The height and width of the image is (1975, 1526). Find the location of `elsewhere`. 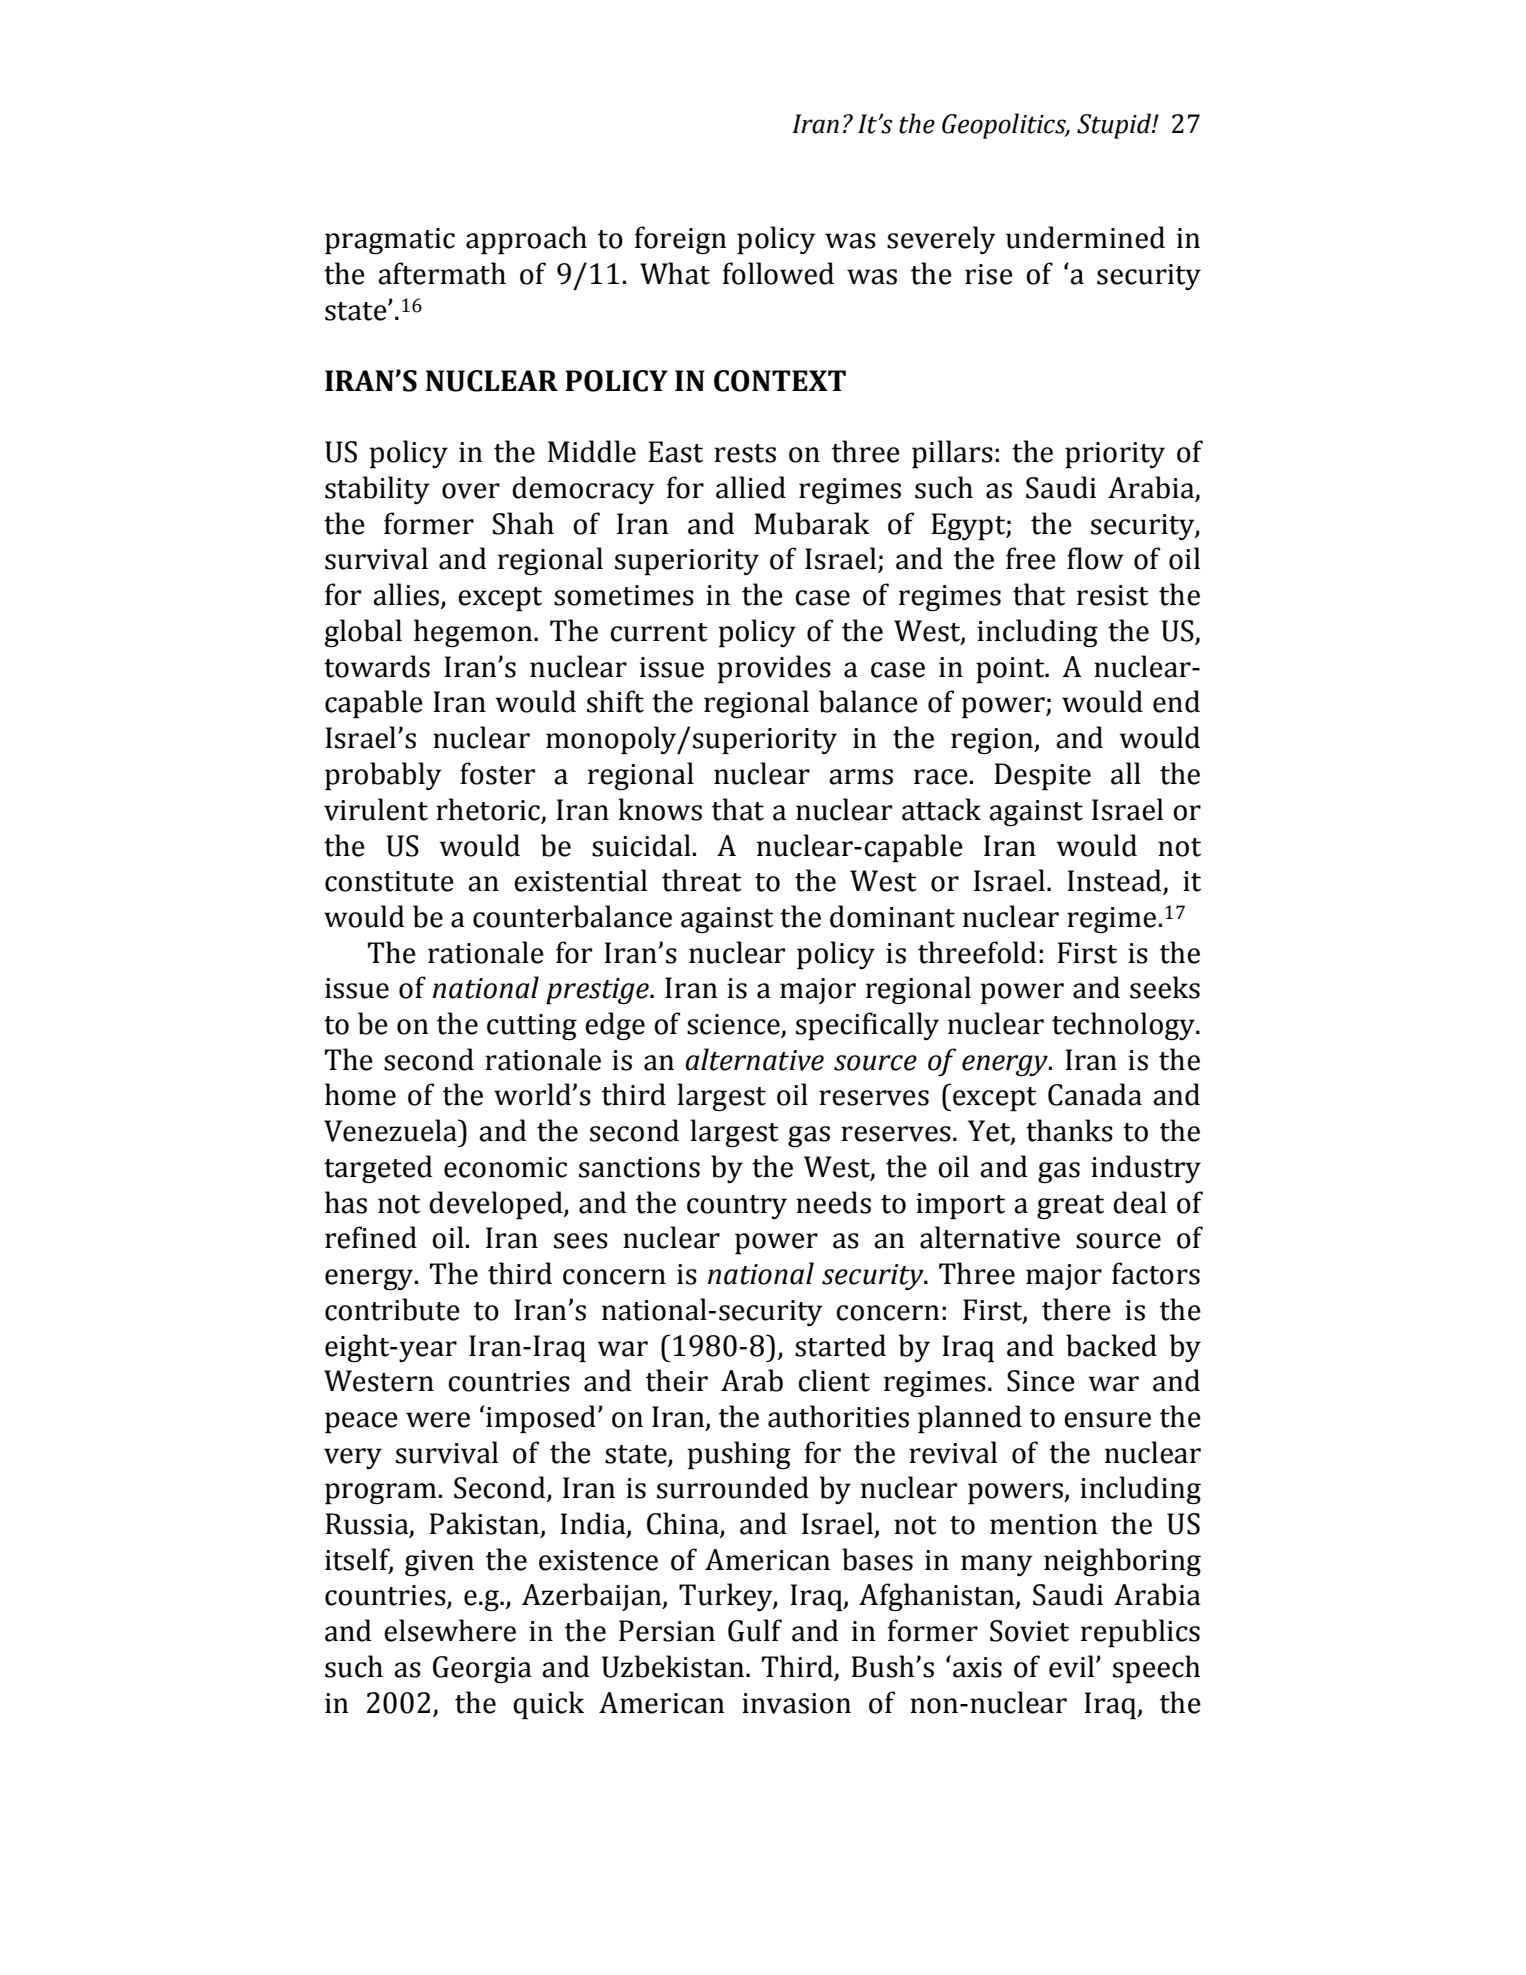

elsewhere is located at coordinates (450, 1630).
